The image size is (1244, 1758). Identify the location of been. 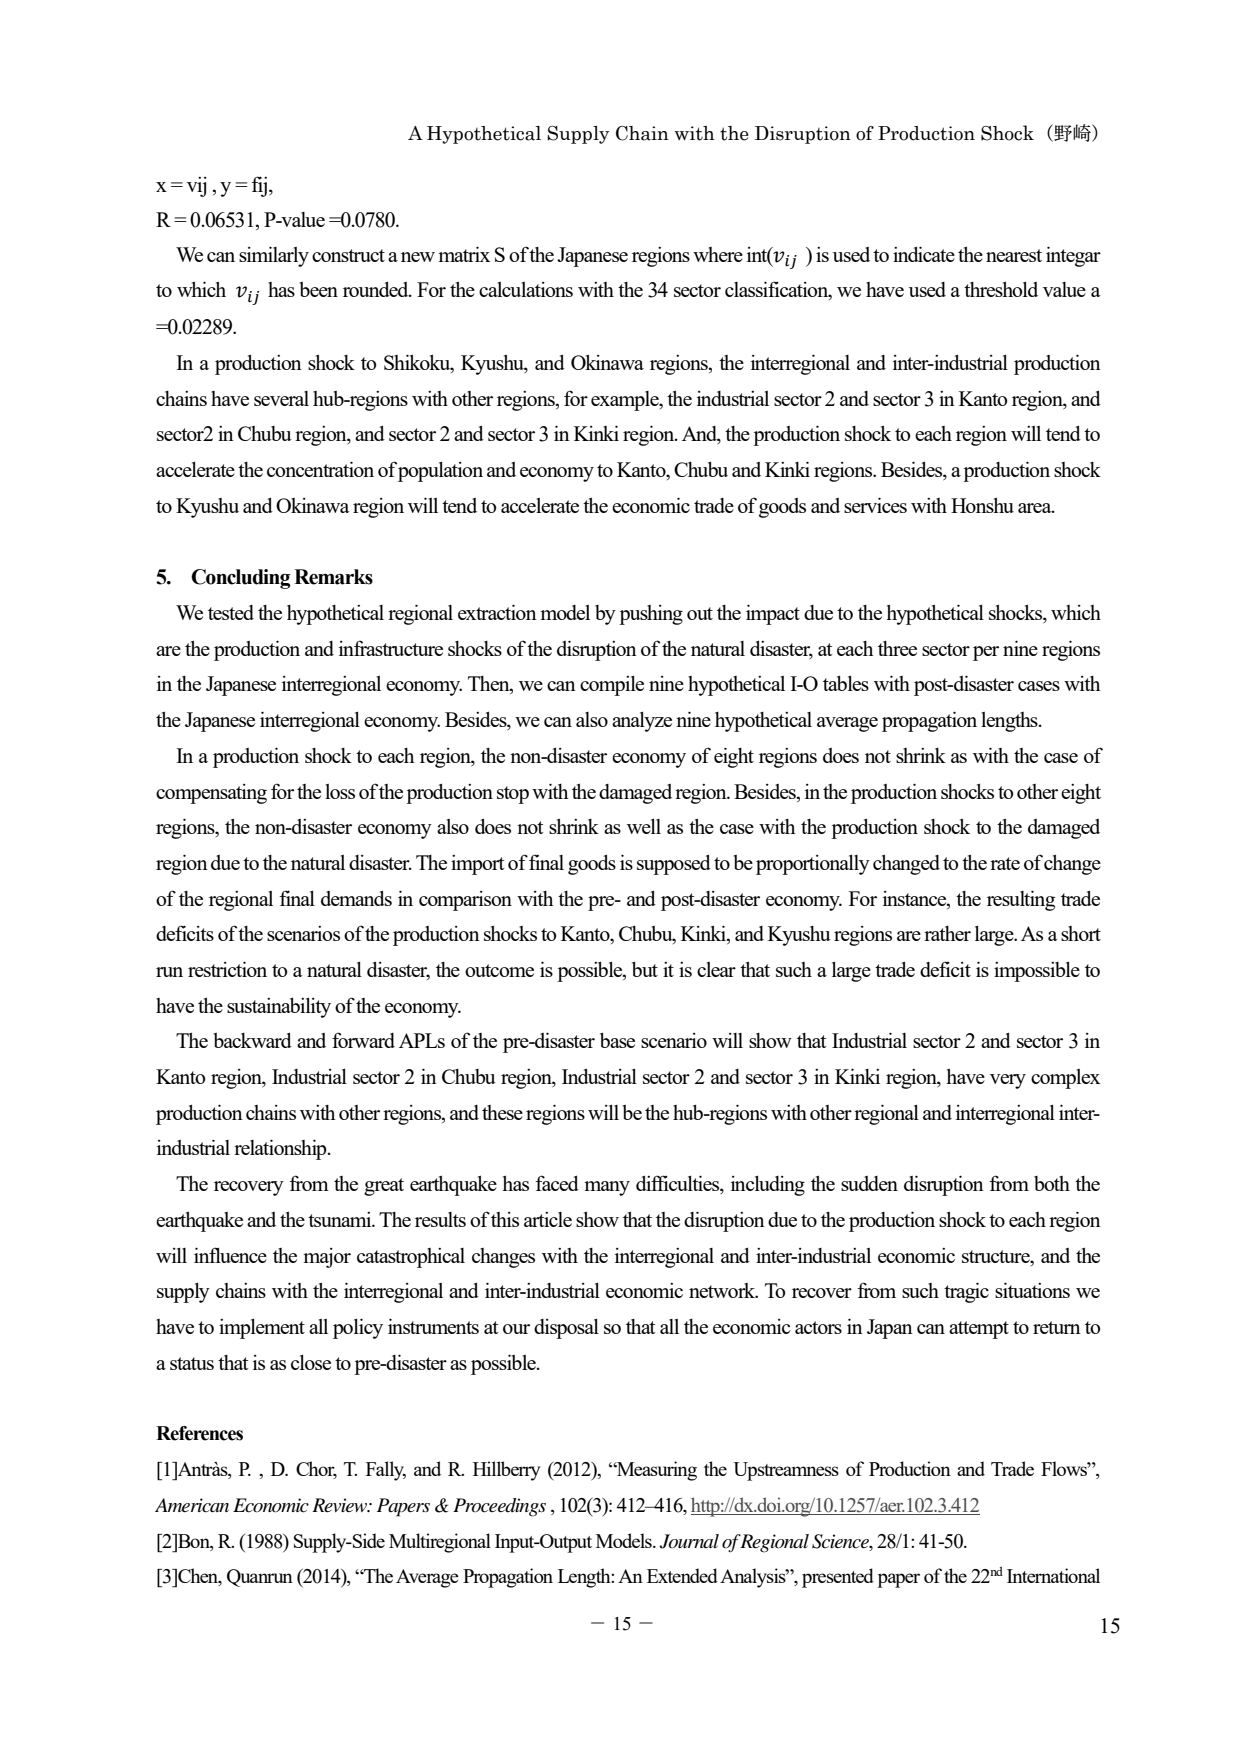
(318, 289).
